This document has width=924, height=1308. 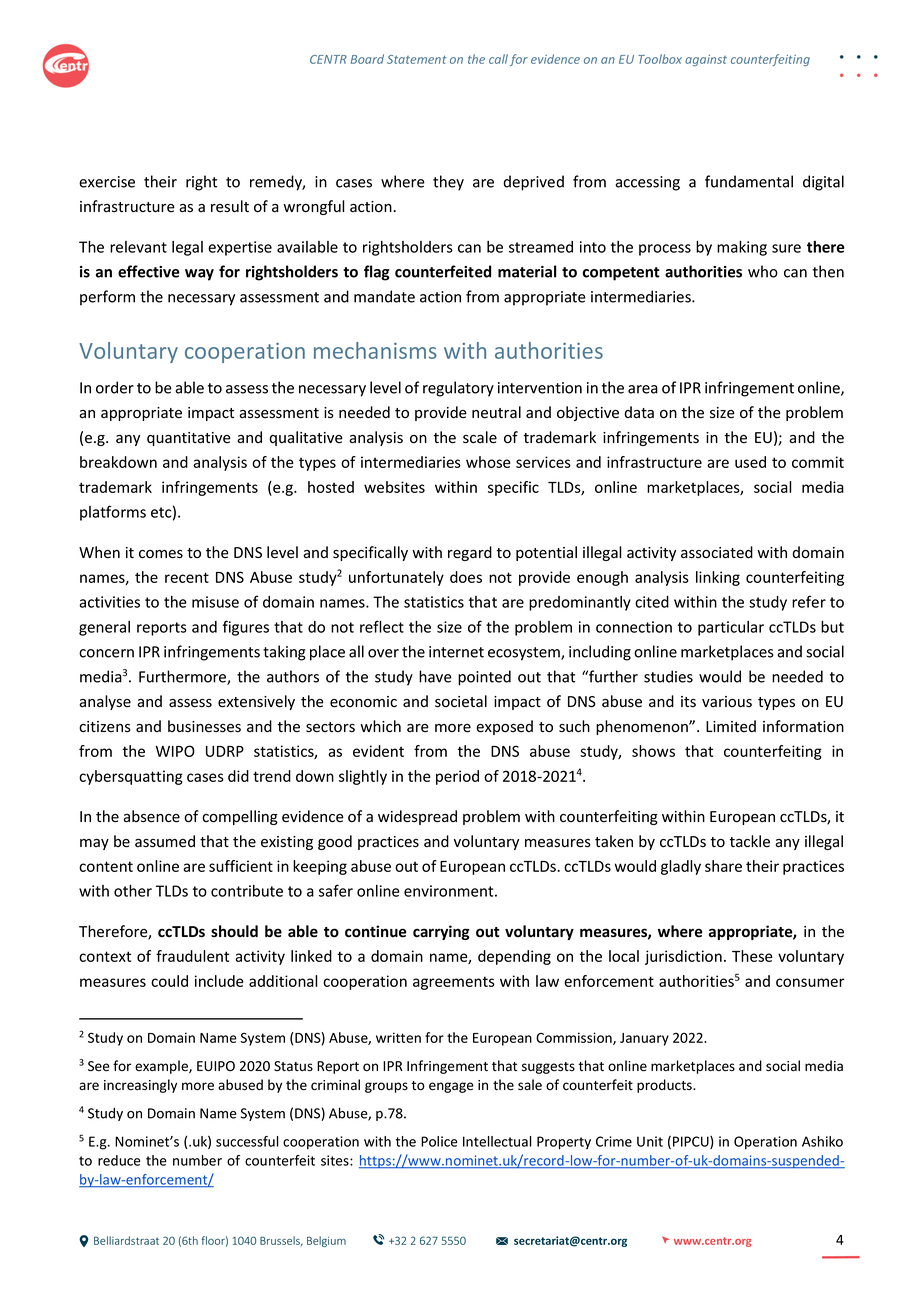 What do you see at coordinates (731, 628) in the document?
I see `particular` at bounding box center [731, 628].
